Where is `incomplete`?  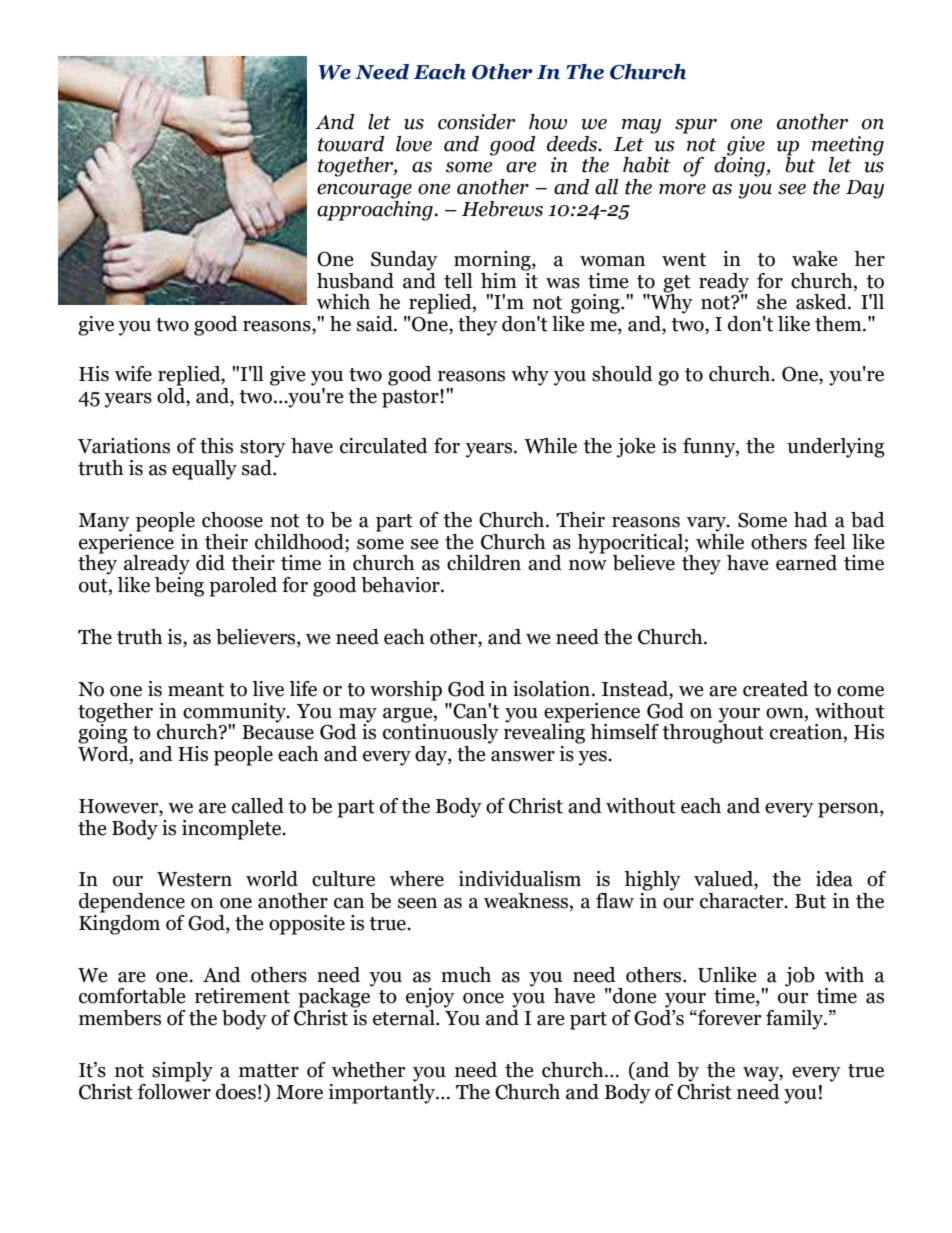
incomplete is located at coordinates (233, 830).
